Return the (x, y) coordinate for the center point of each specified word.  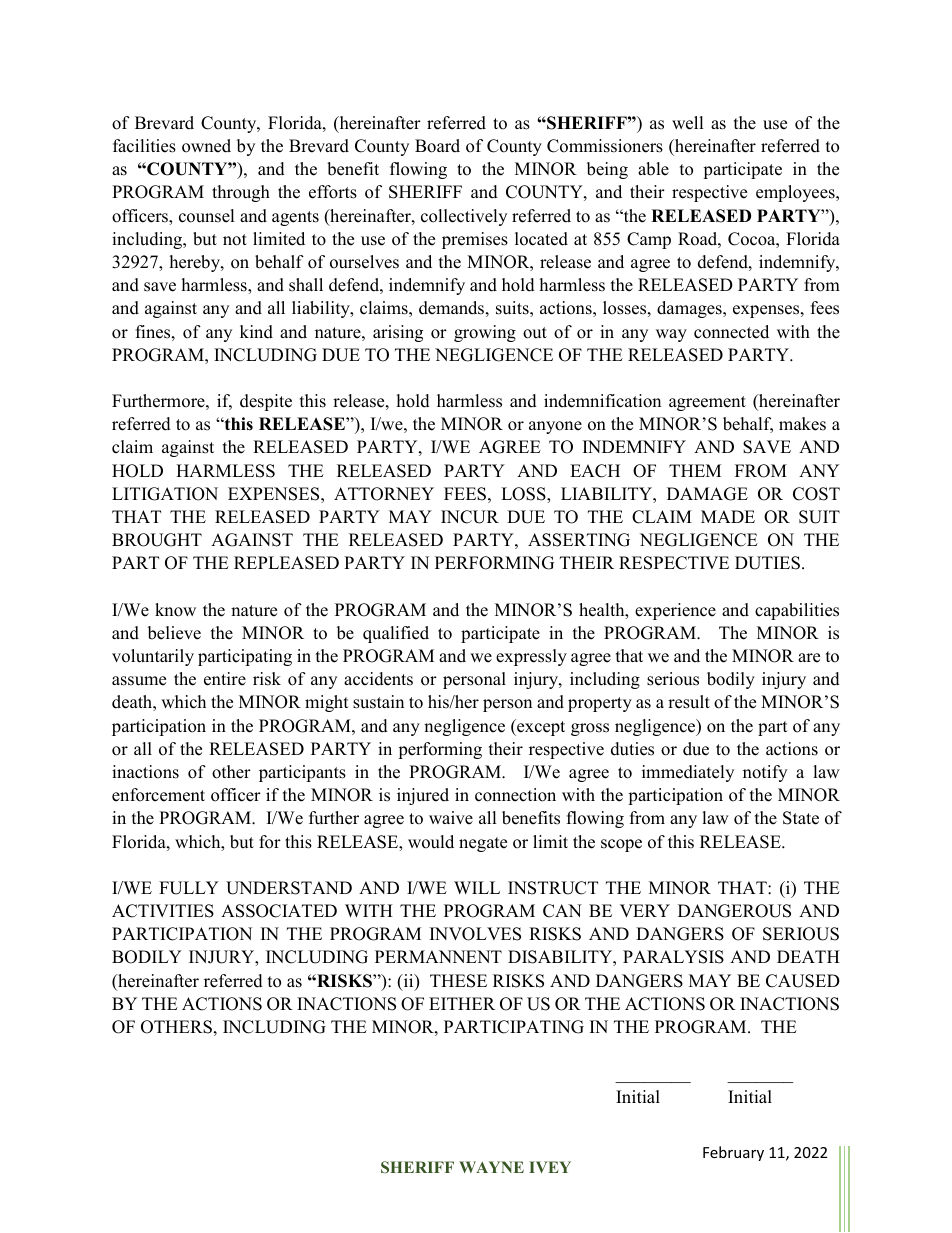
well (688, 123)
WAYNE (491, 1167)
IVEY (550, 1167)
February (733, 1153)
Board (437, 146)
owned (206, 146)
